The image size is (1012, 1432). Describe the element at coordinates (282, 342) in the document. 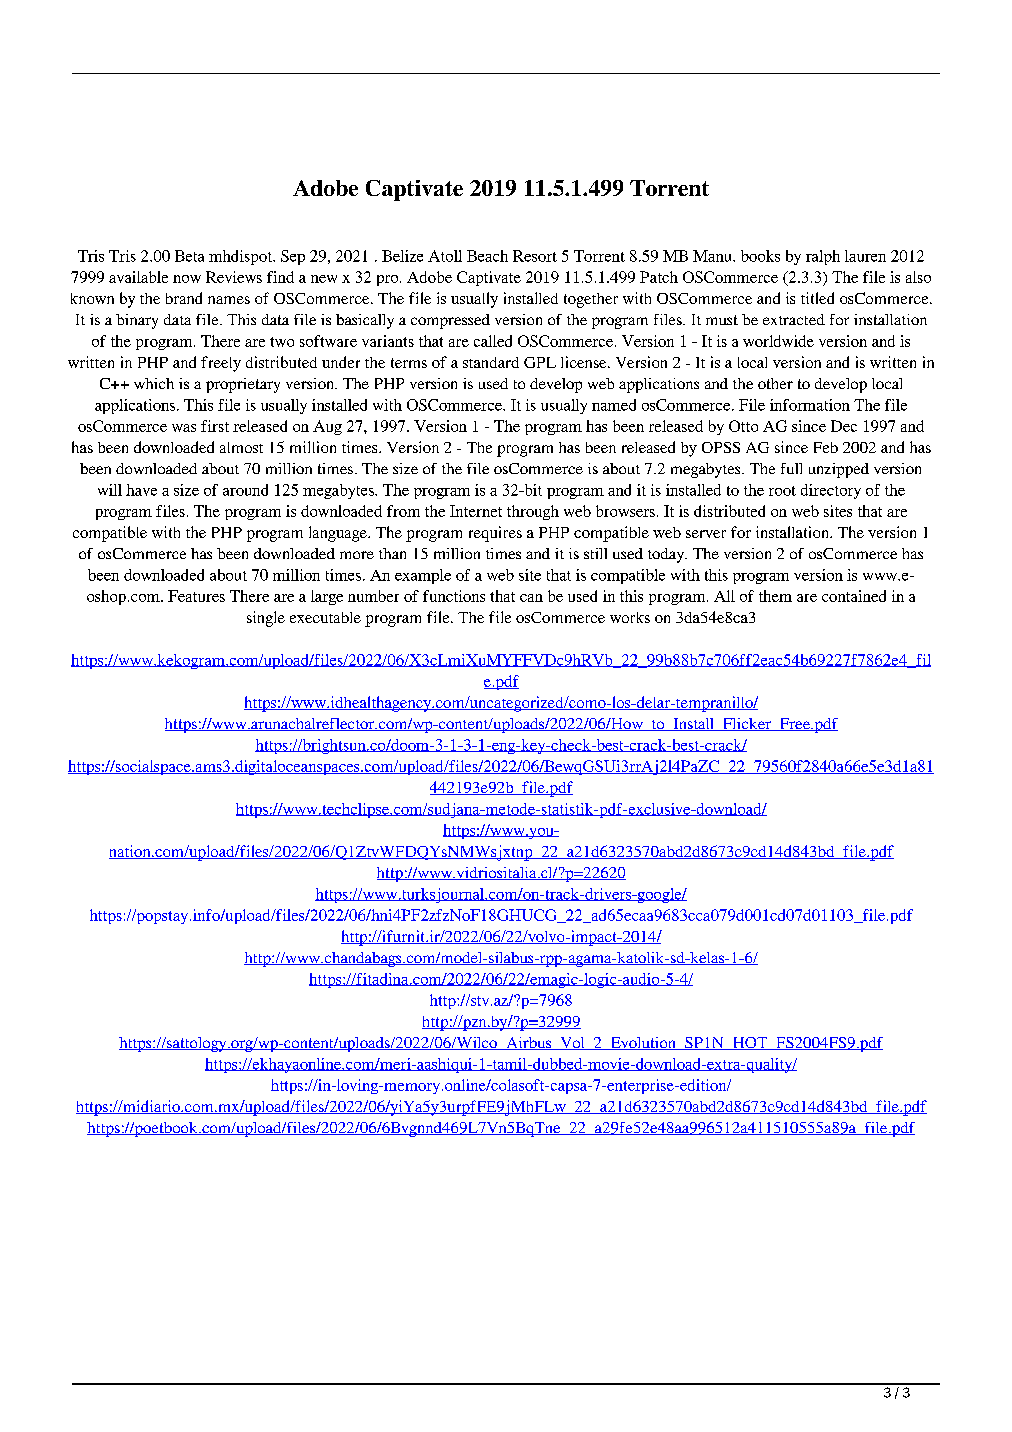

I see `two` at that location.
